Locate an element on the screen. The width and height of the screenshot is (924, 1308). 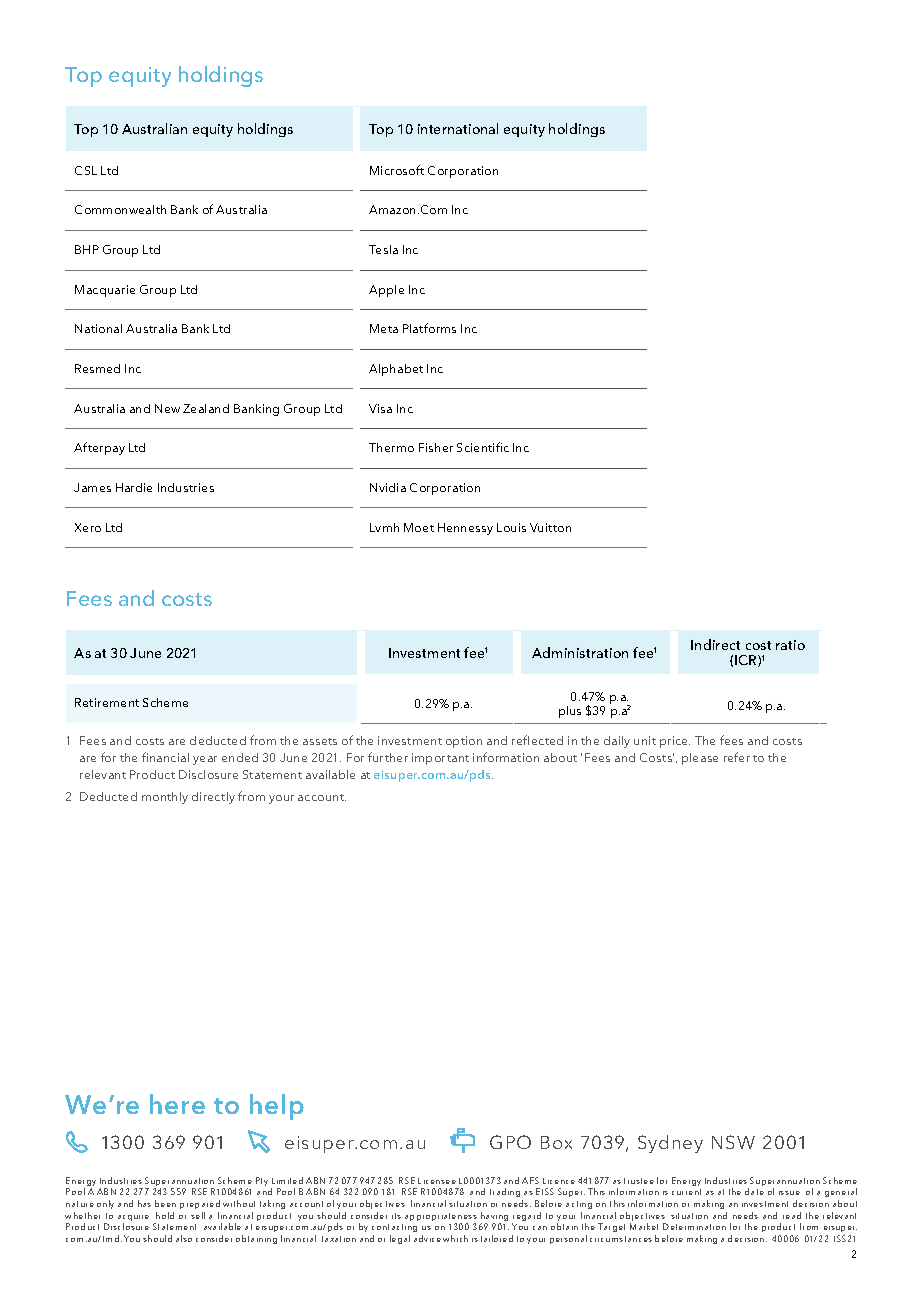
Hennessy is located at coordinates (465, 529).
